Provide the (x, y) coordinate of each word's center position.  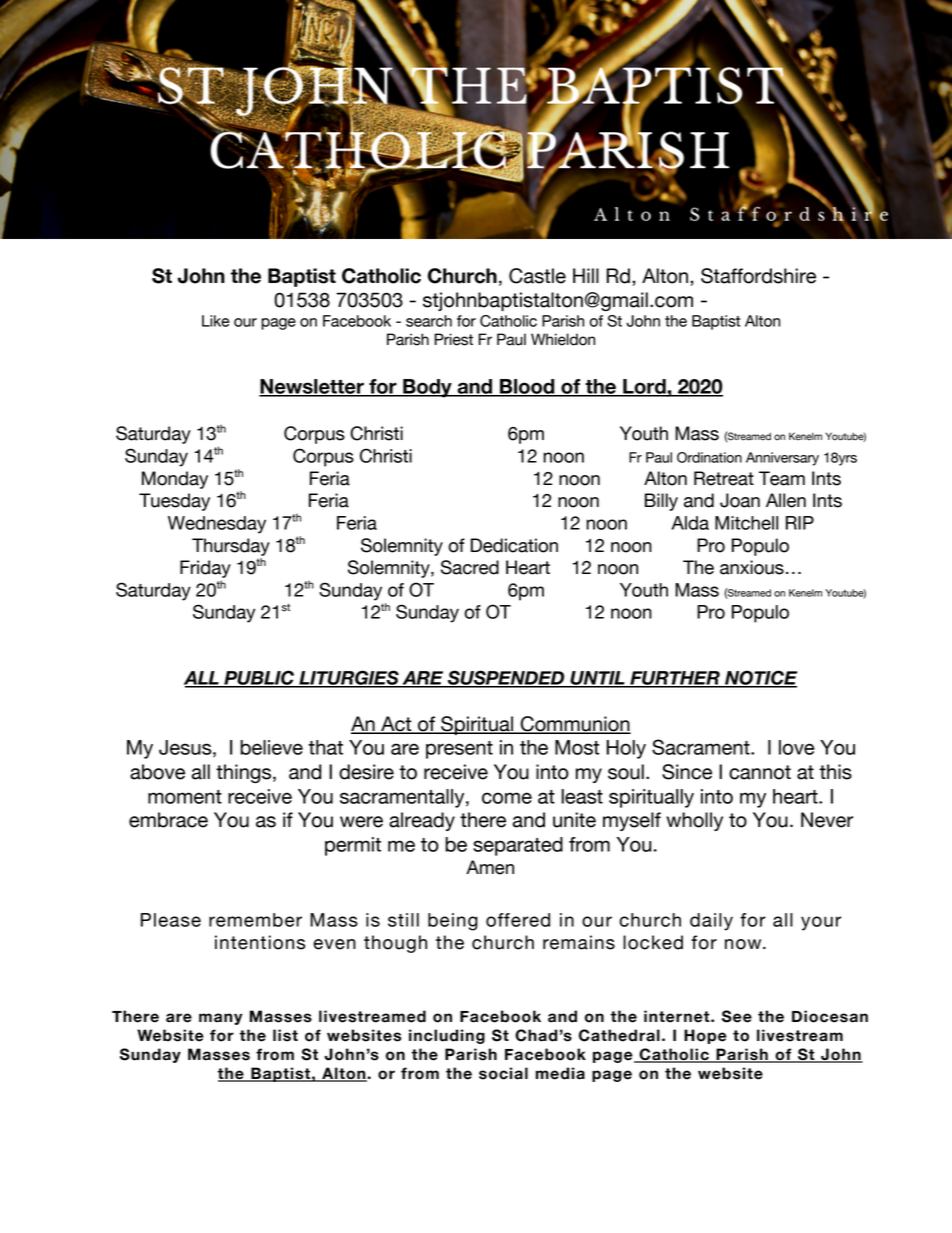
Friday (205, 569)
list (285, 1035)
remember (255, 920)
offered (518, 920)
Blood (527, 387)
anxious (752, 567)
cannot (760, 772)
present (459, 750)
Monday (175, 480)
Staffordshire (758, 276)
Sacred (470, 567)
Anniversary (782, 459)
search (429, 321)
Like (216, 321)
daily (711, 922)
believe (271, 747)
